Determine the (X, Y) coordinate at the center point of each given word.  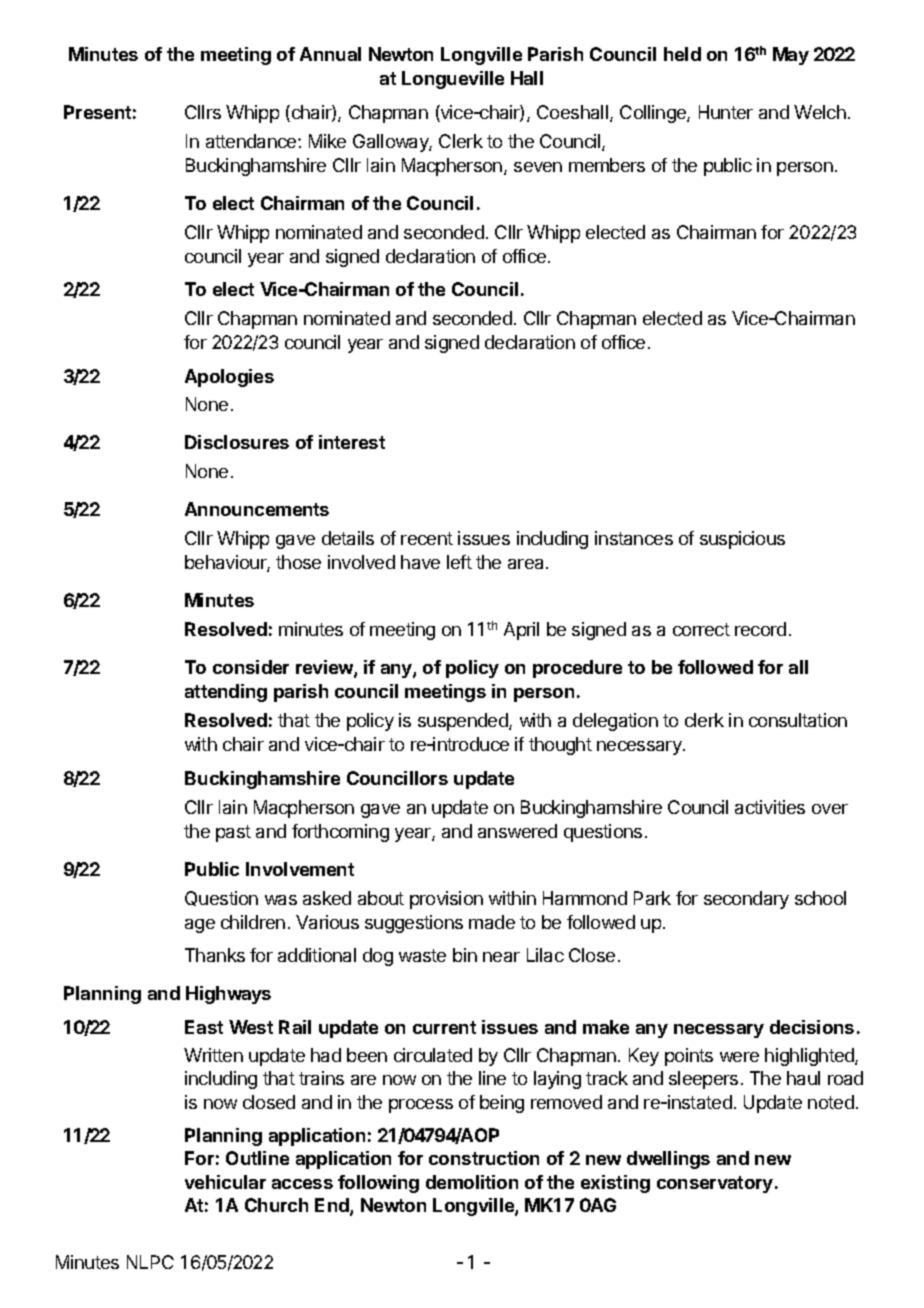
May (791, 56)
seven (538, 167)
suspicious (742, 540)
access (302, 1184)
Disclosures (237, 442)
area (527, 564)
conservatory (715, 1184)
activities (770, 807)
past (233, 833)
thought (560, 746)
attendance (252, 141)
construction (484, 1158)
